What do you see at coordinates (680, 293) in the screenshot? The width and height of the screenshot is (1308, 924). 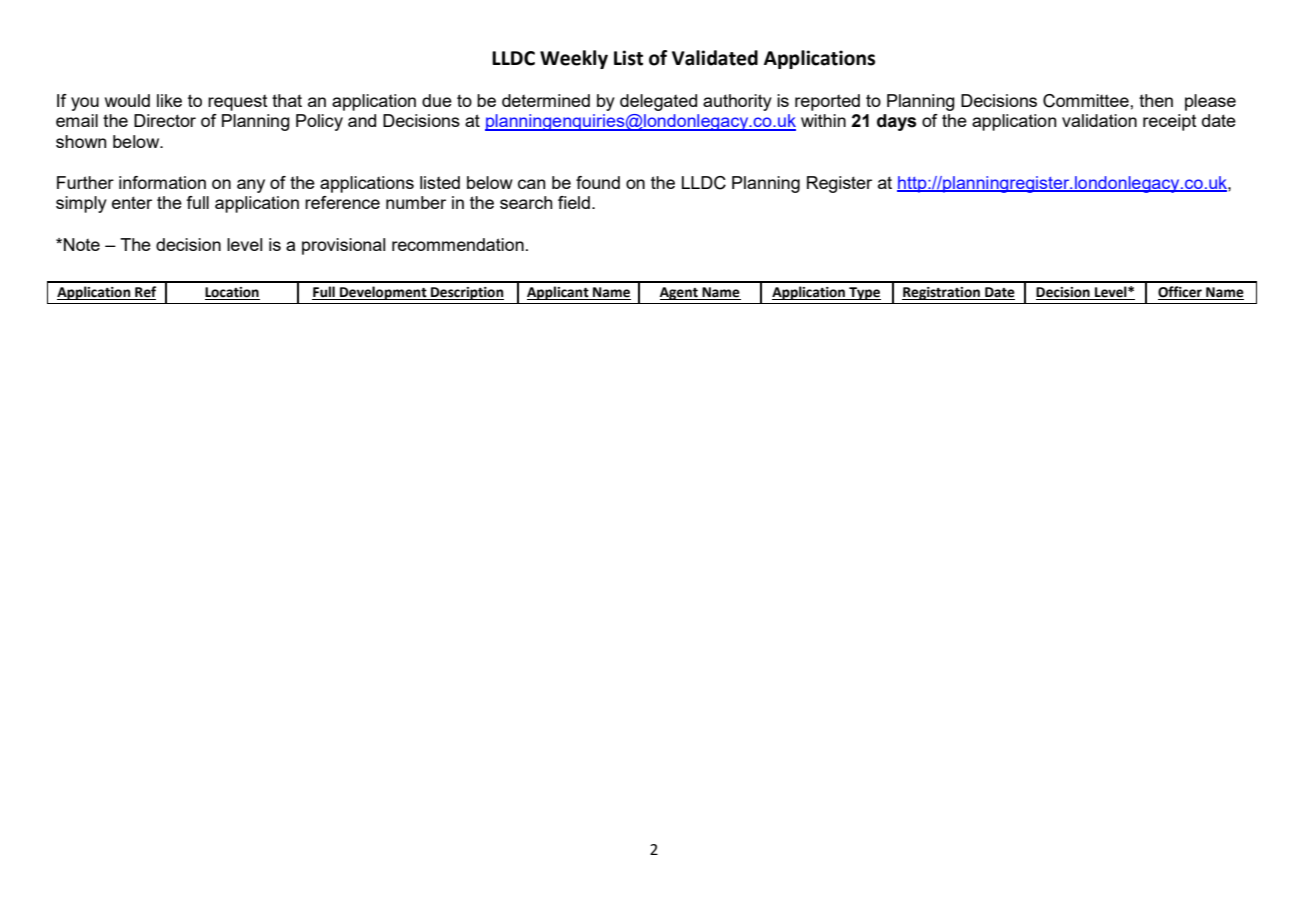 I see `Agent` at bounding box center [680, 293].
